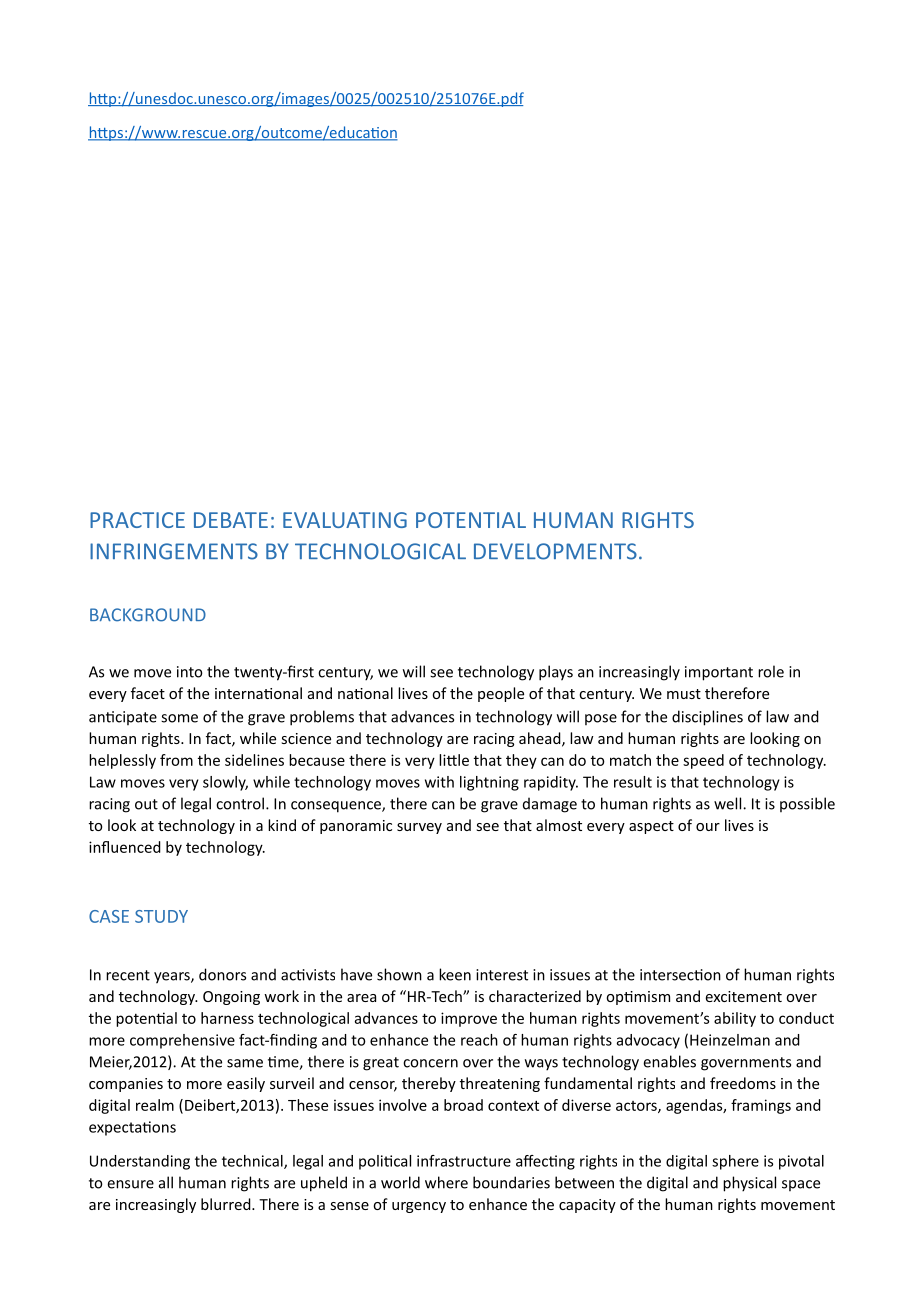  Describe the element at coordinates (719, 673) in the image. I see `important` at that location.
